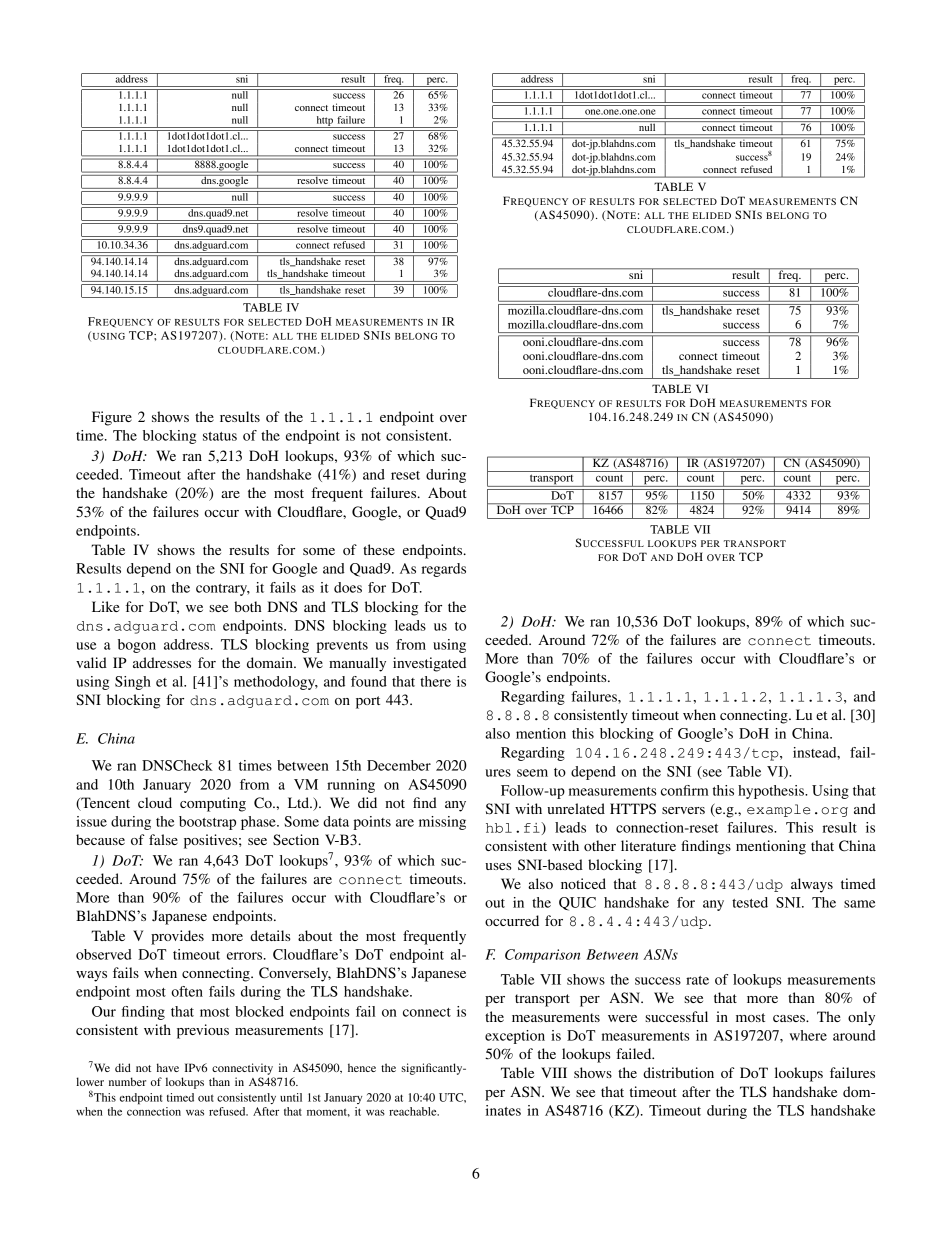 Image resolution: width=952 pixels, height=1233 pixels. What do you see at coordinates (213, 804) in the screenshot?
I see `computing` at bounding box center [213, 804].
